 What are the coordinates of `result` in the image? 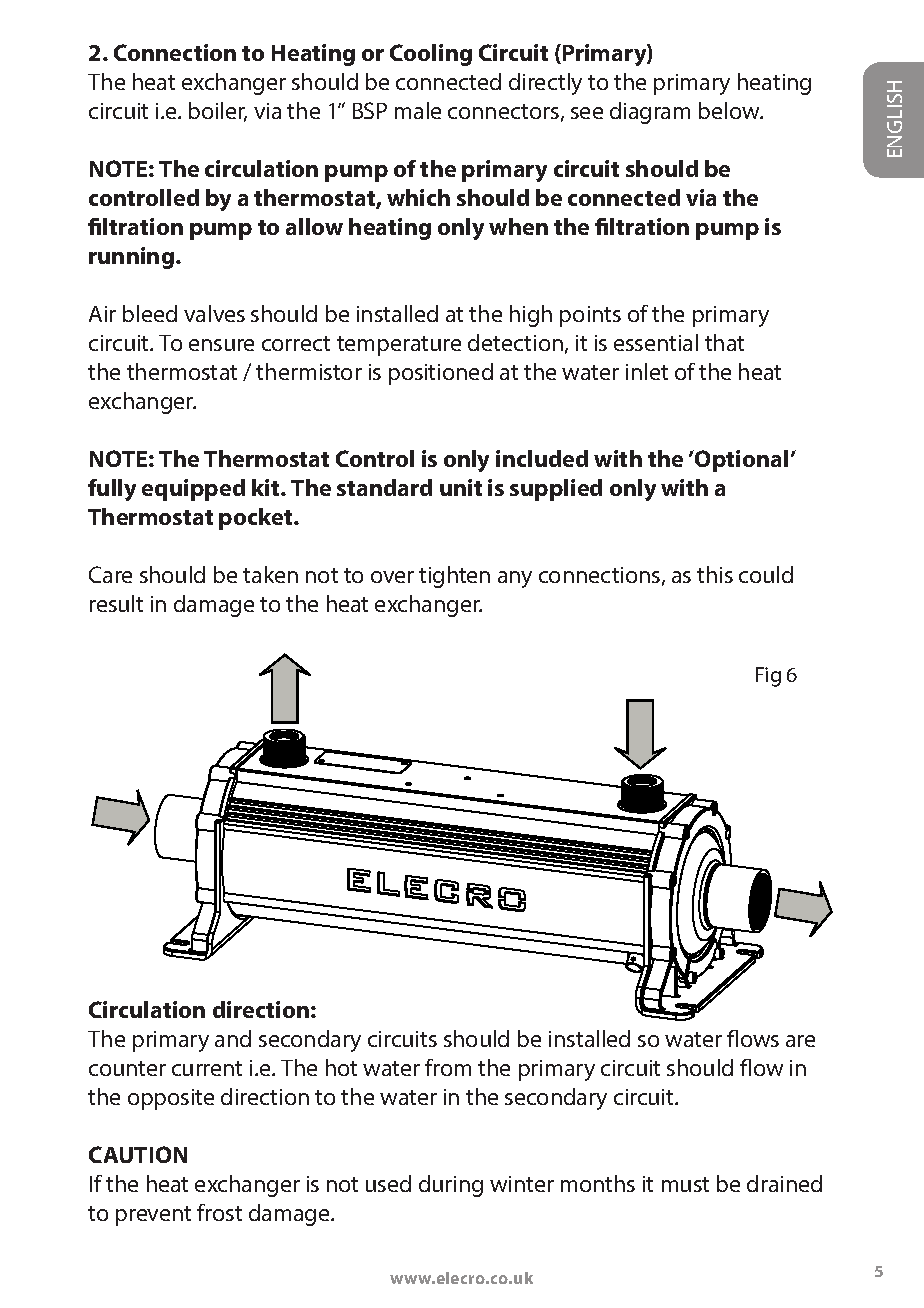 It's located at (116, 603).
